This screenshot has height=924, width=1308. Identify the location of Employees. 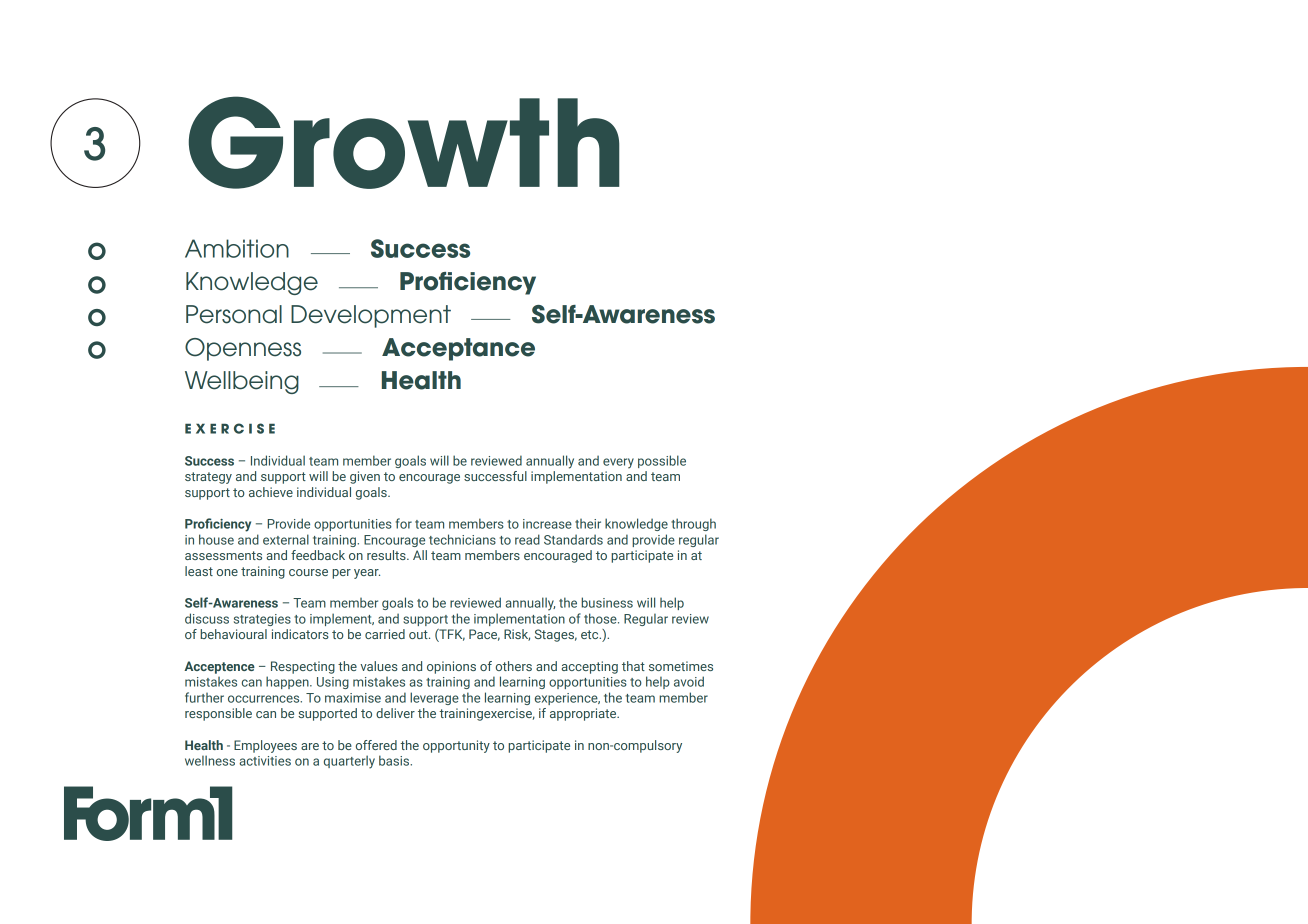
(265, 746).
